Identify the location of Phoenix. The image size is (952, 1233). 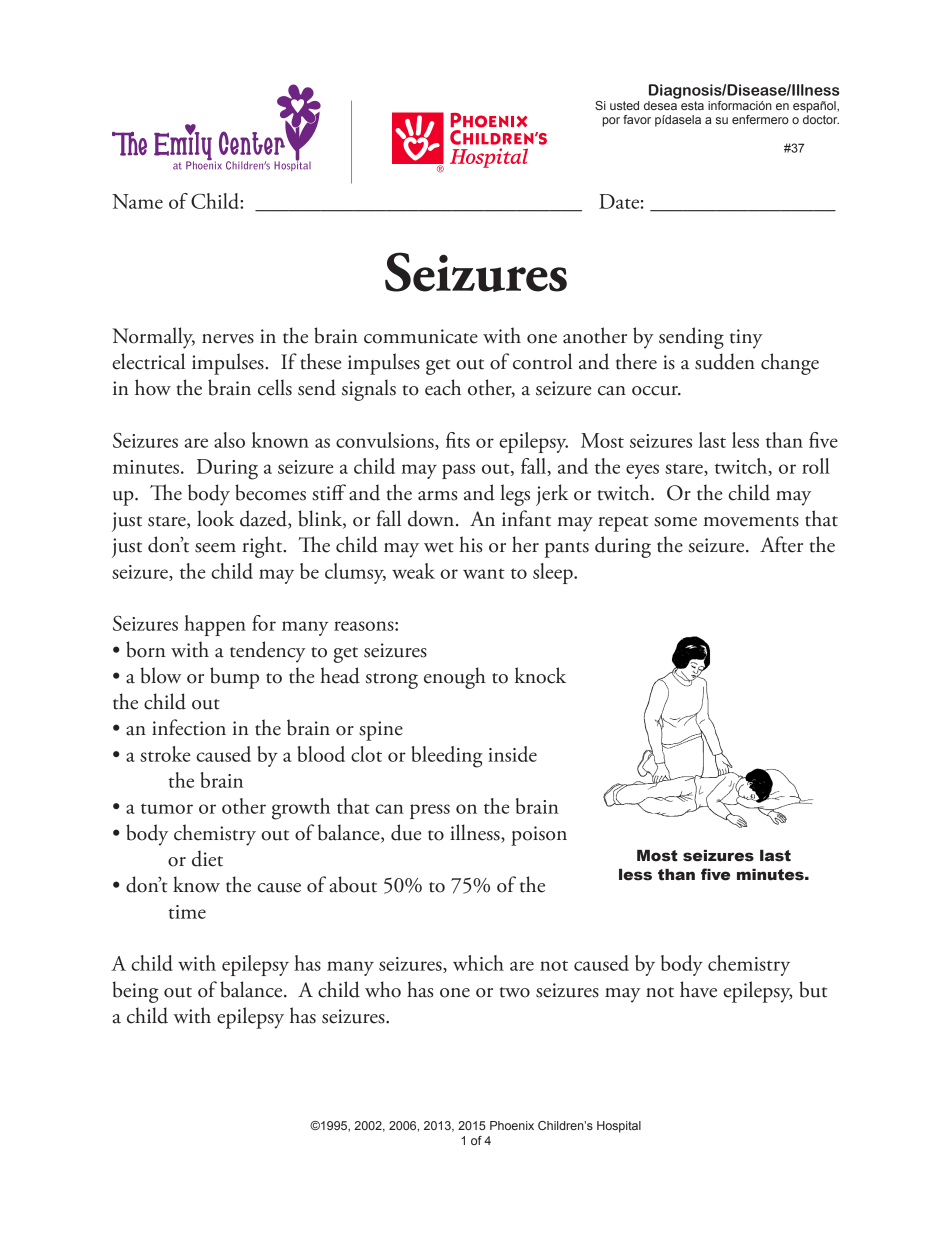
(512, 1125).
